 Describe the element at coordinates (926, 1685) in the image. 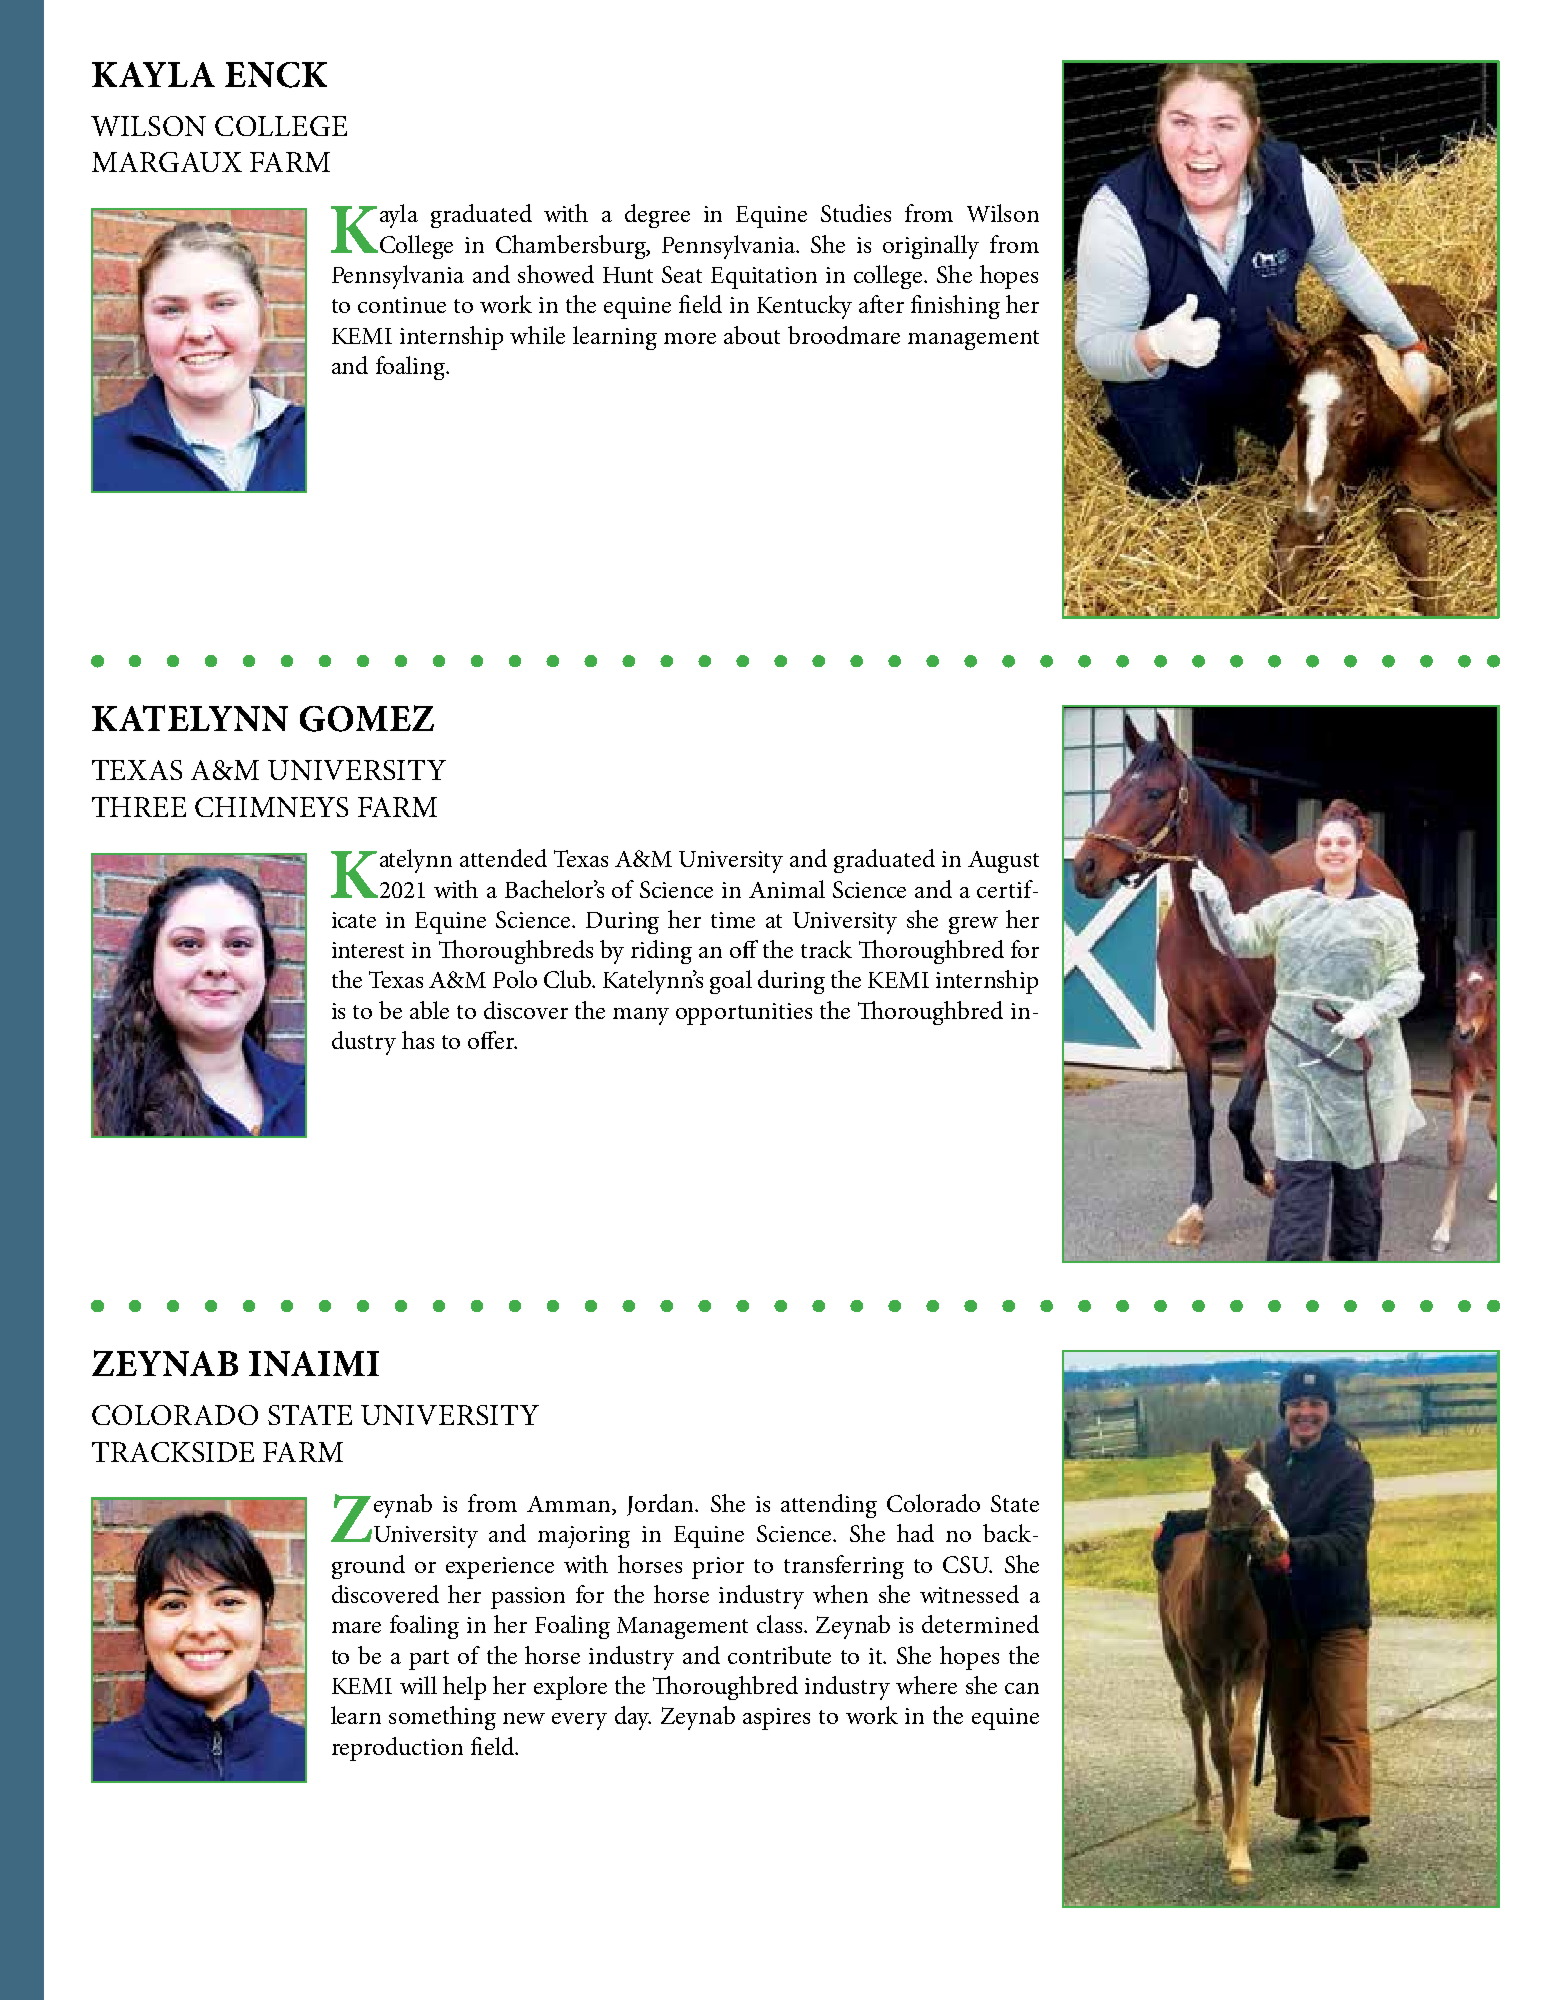

I see `where` at that location.
